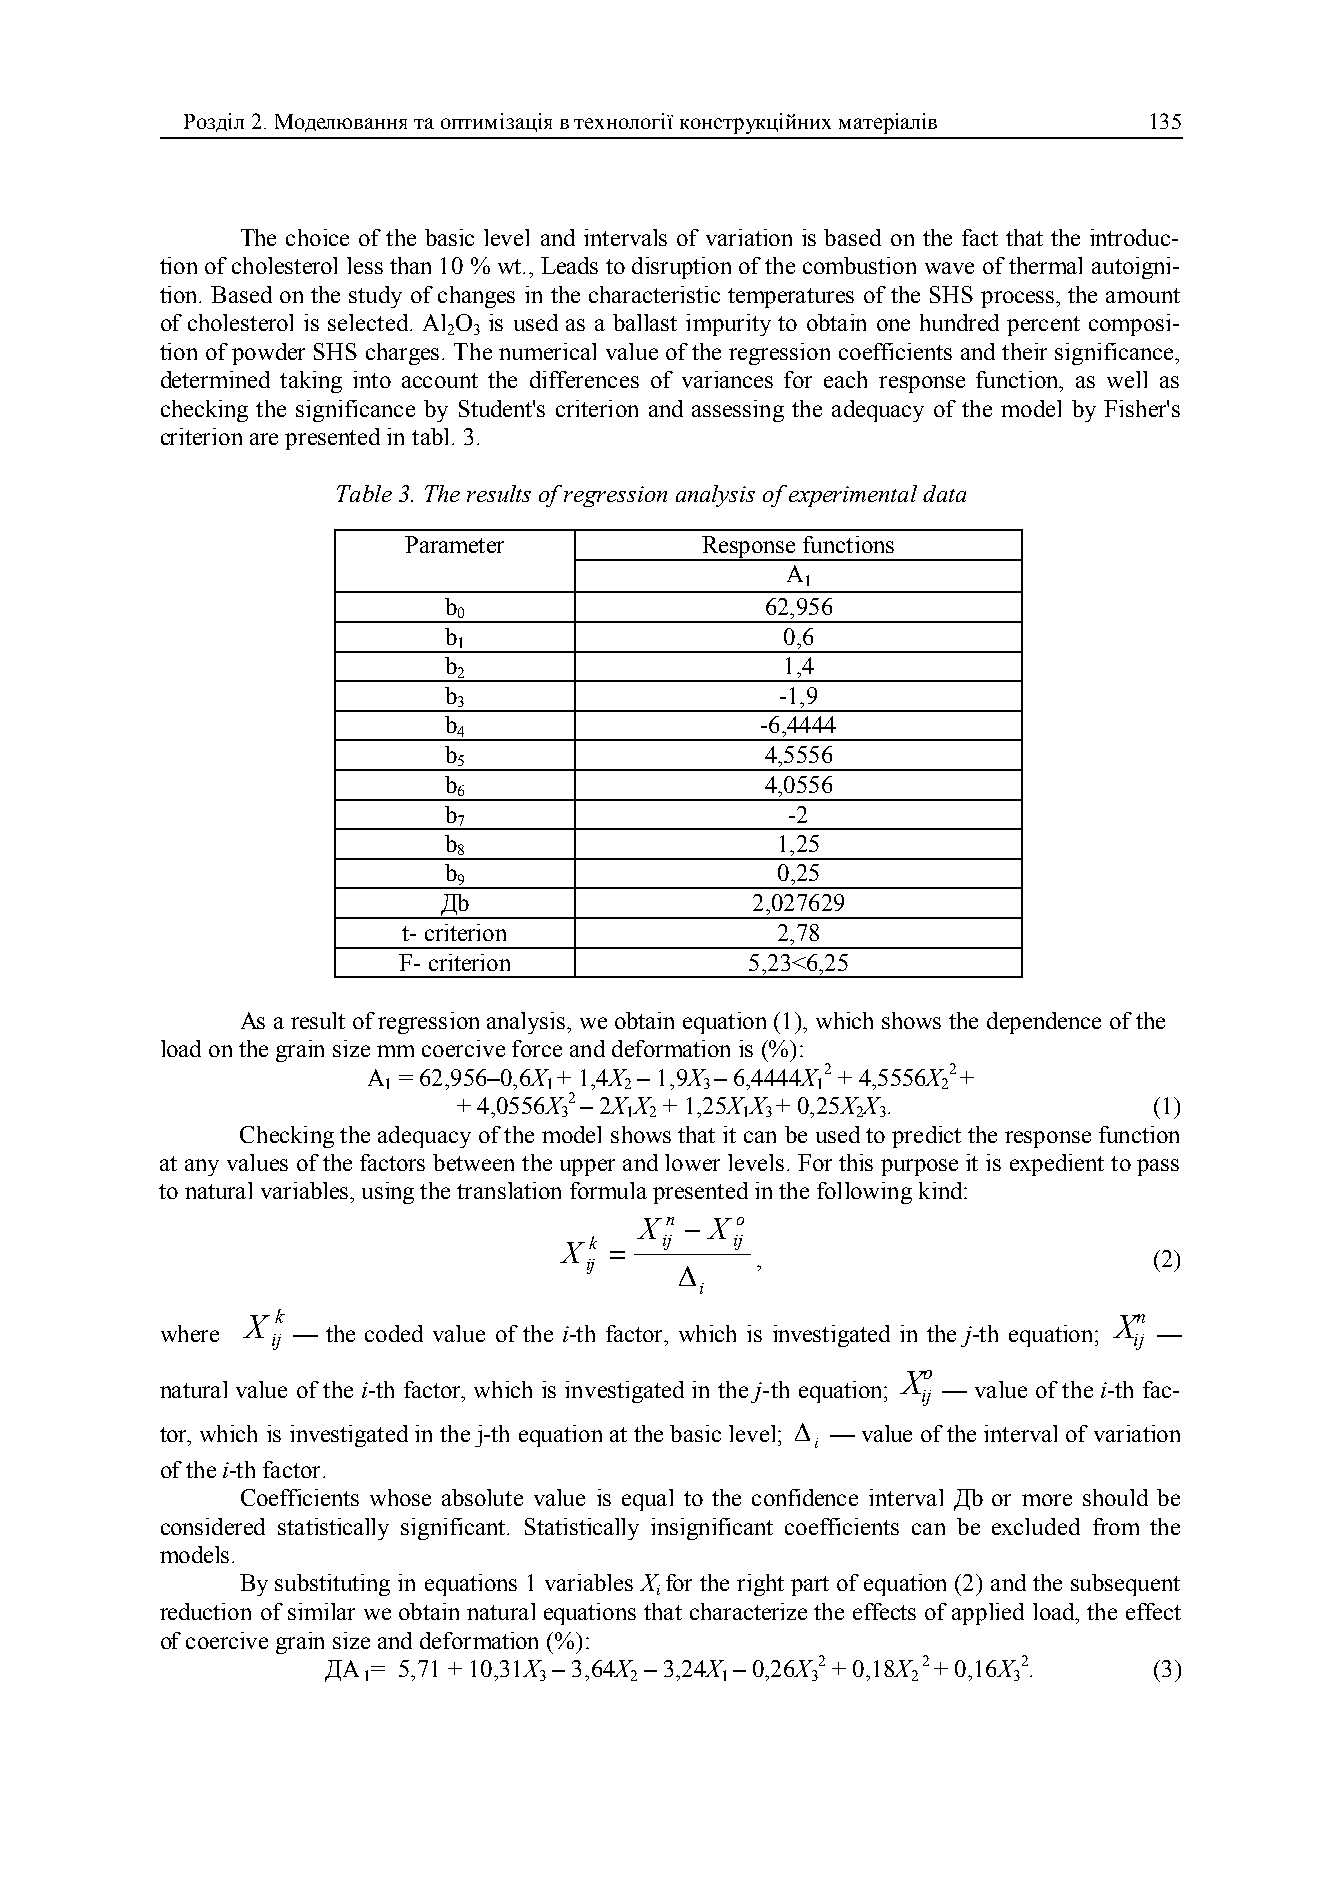 The width and height of the image is (1341, 1897). Describe the element at coordinates (394, 1333) in the image. I see `coded` at that location.
